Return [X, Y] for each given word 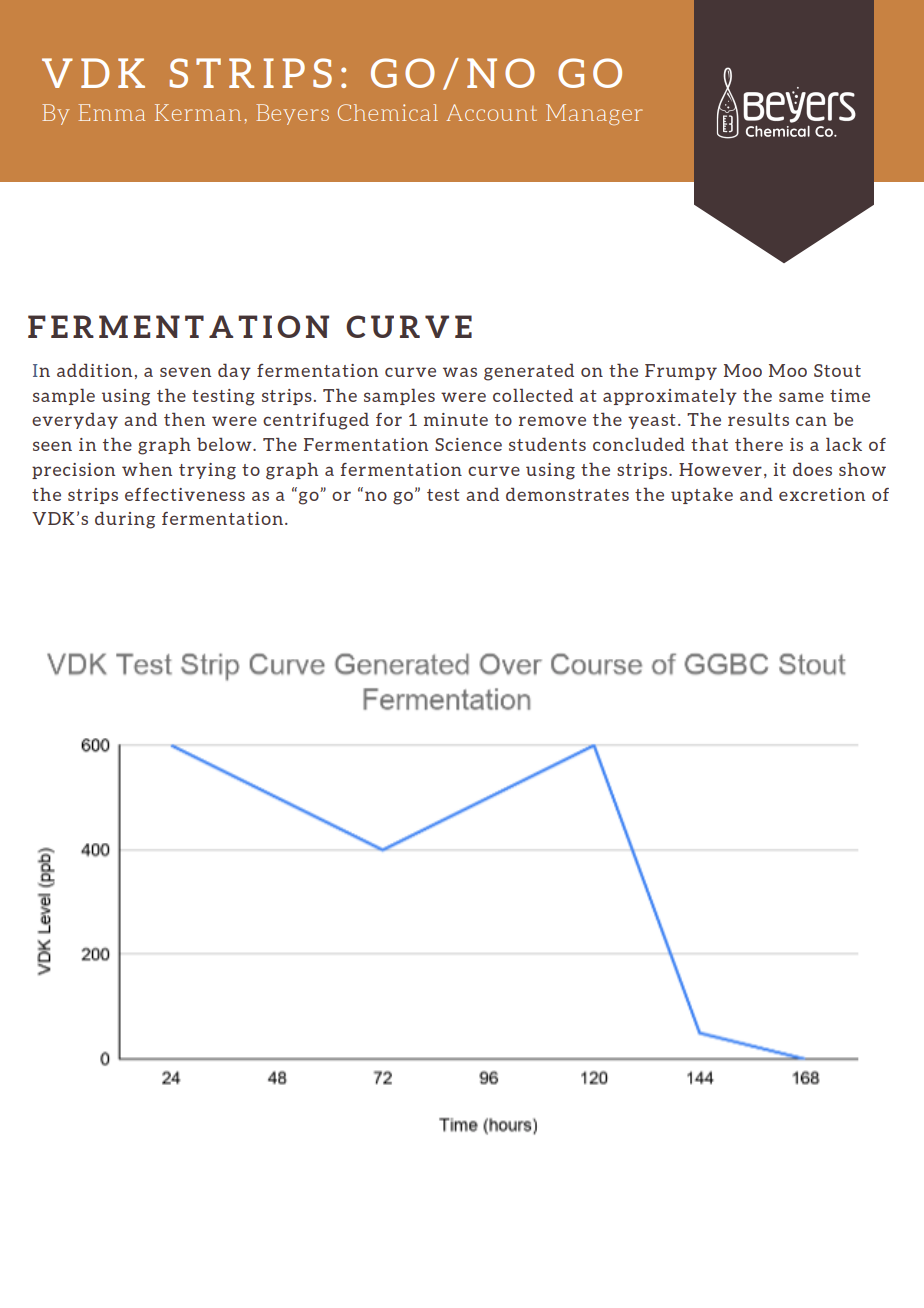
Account [491, 112]
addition [94, 370]
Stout [837, 370]
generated [529, 372]
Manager [594, 114]
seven [185, 372]
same [801, 397]
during [125, 520]
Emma [112, 112]
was [460, 372]
